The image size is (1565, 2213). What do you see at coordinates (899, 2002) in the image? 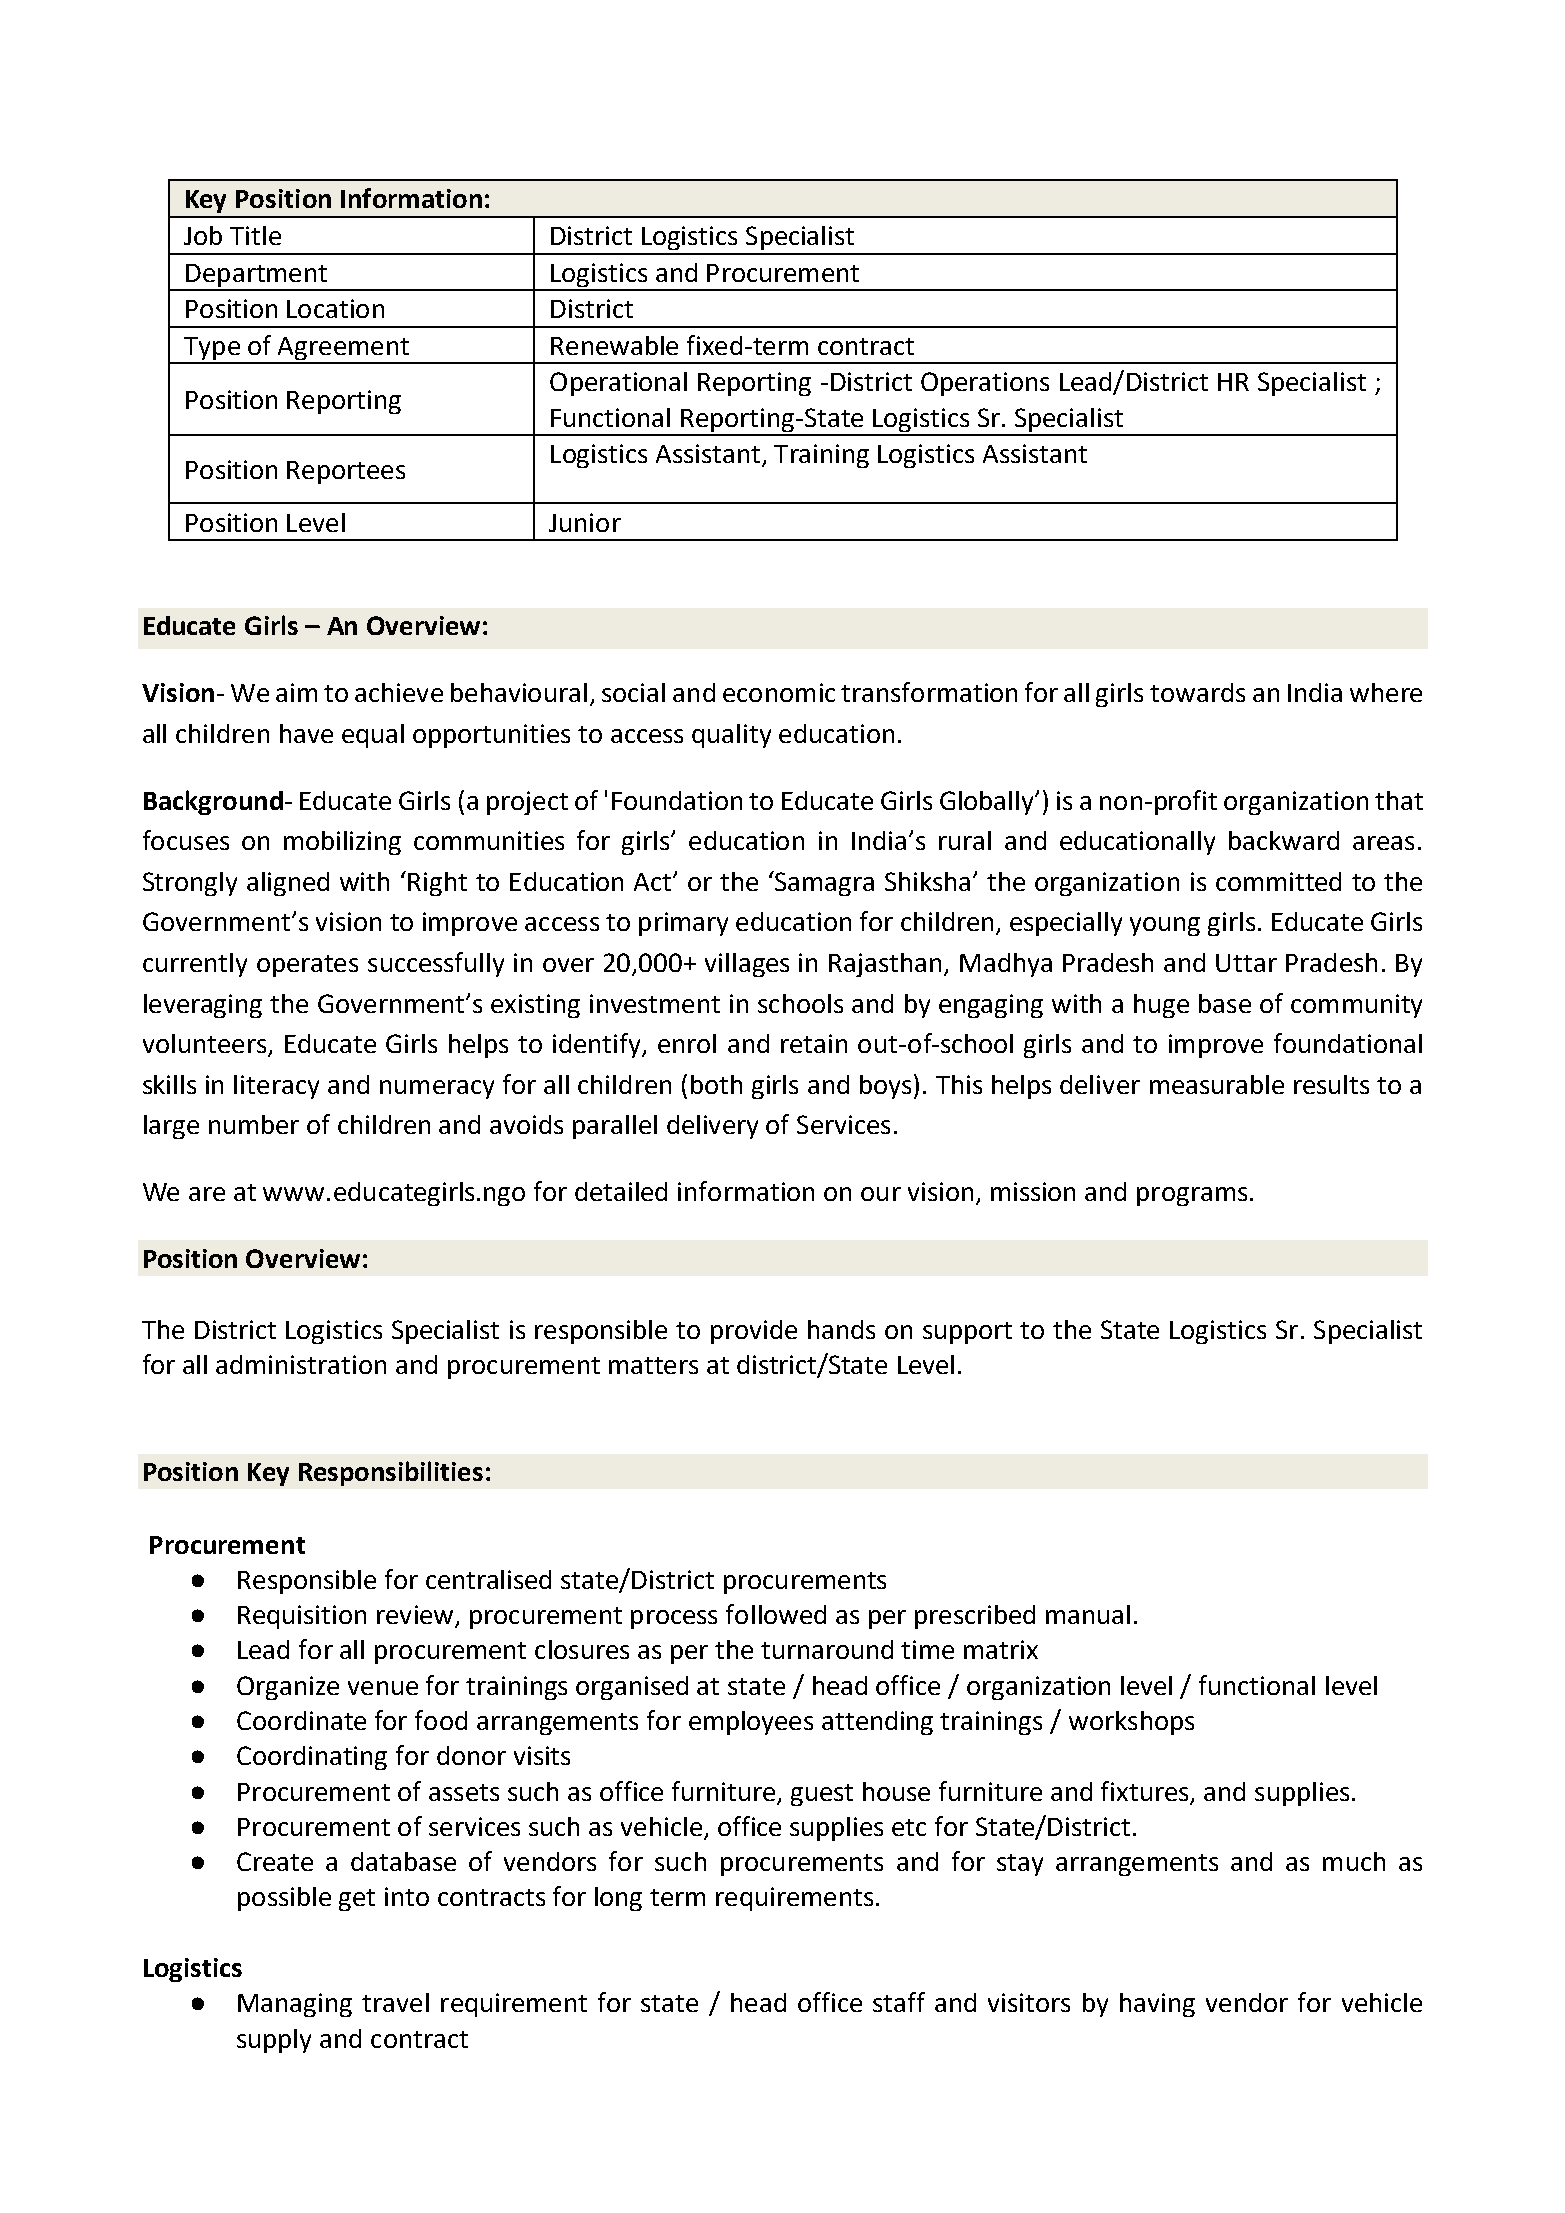
I see `staff` at bounding box center [899, 2002].
